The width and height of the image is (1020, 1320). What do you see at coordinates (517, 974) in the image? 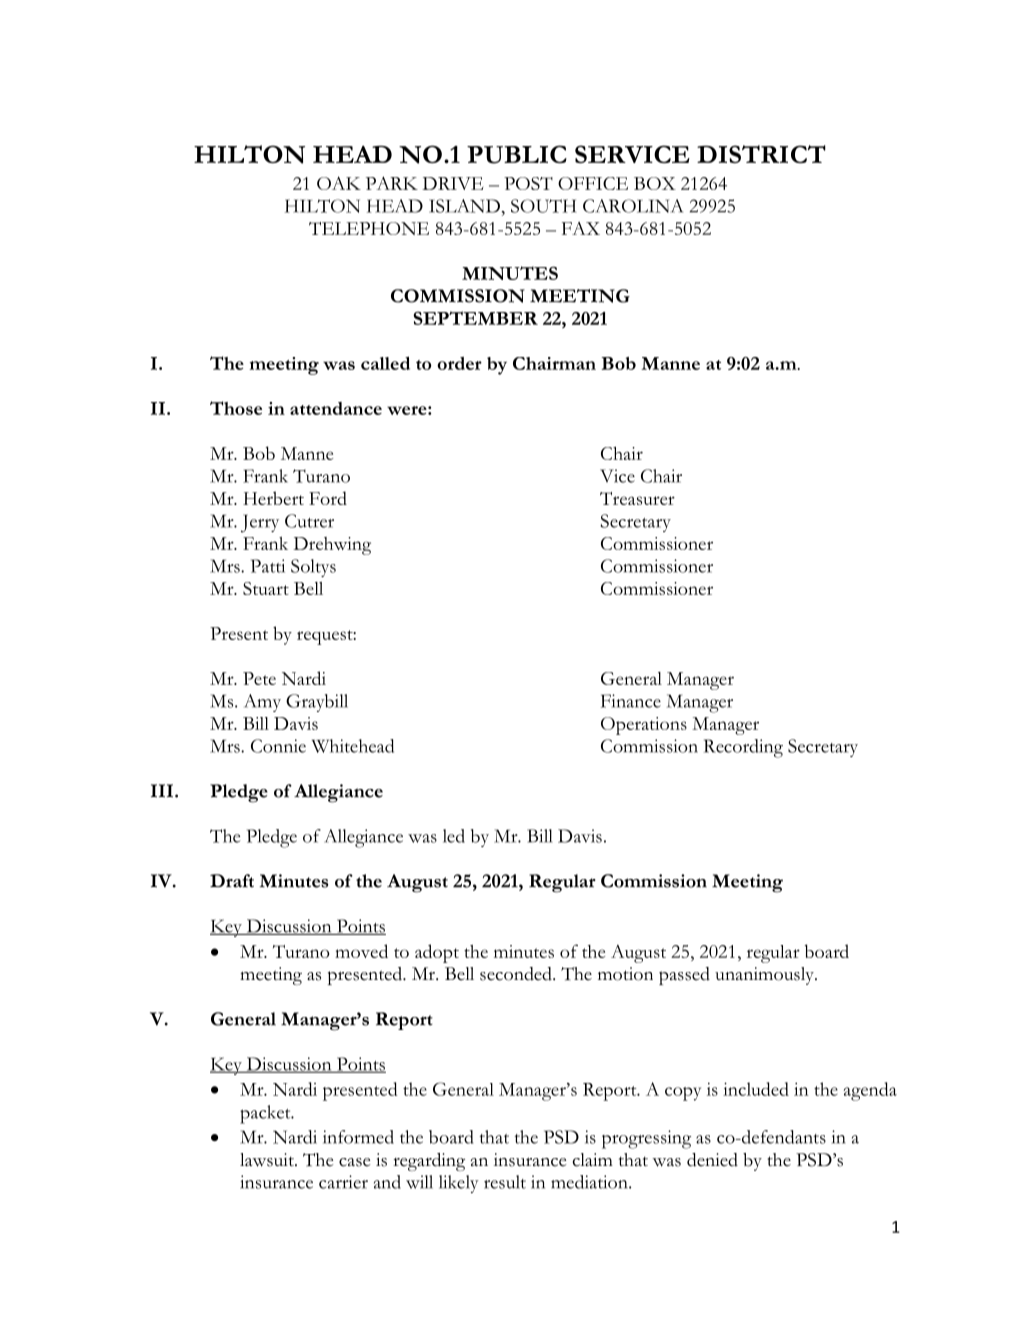
I see `seconded` at bounding box center [517, 974].
